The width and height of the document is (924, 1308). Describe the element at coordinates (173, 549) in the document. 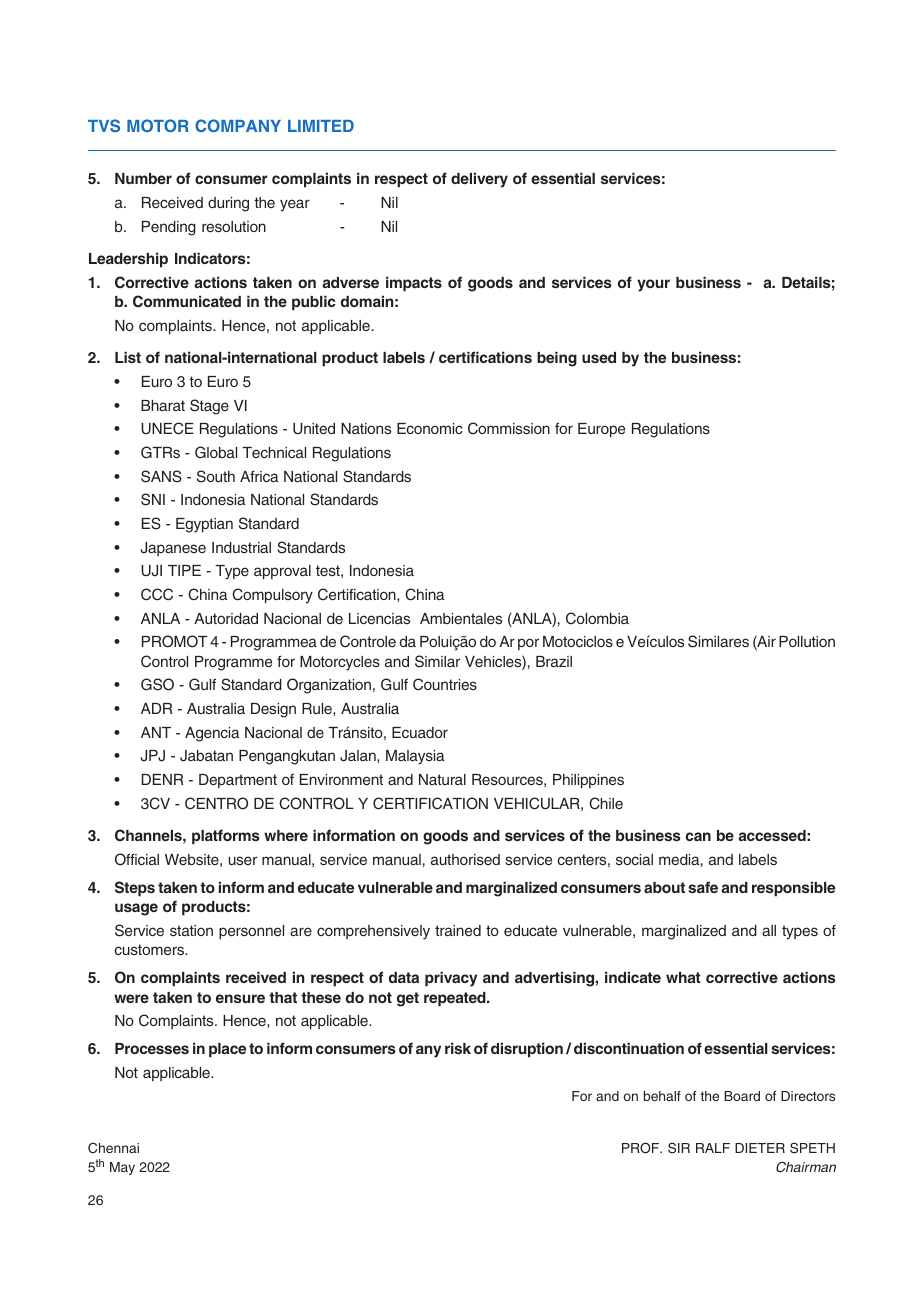

I see `Japanese` at that location.
